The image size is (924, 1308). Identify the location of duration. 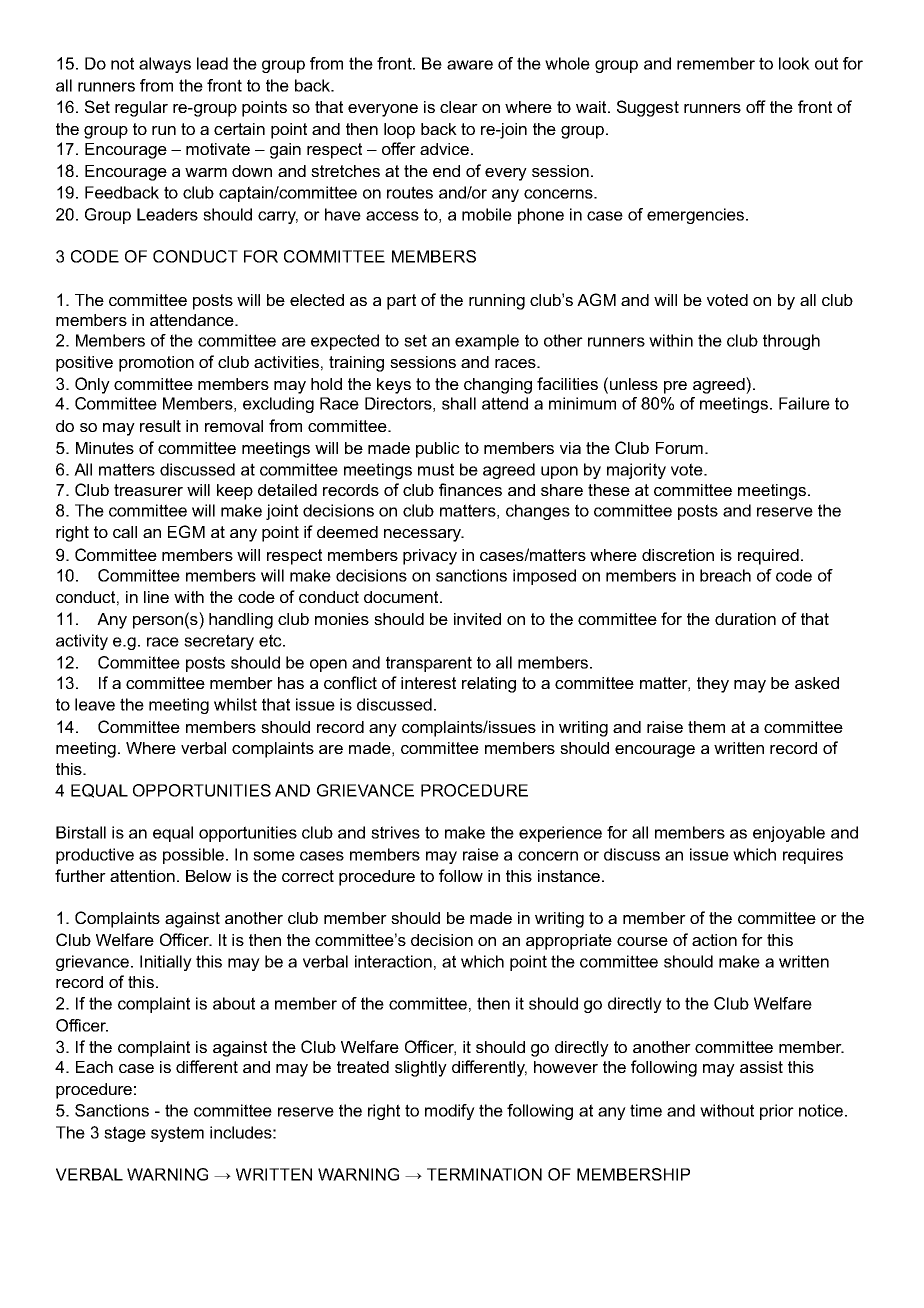
(745, 619).
